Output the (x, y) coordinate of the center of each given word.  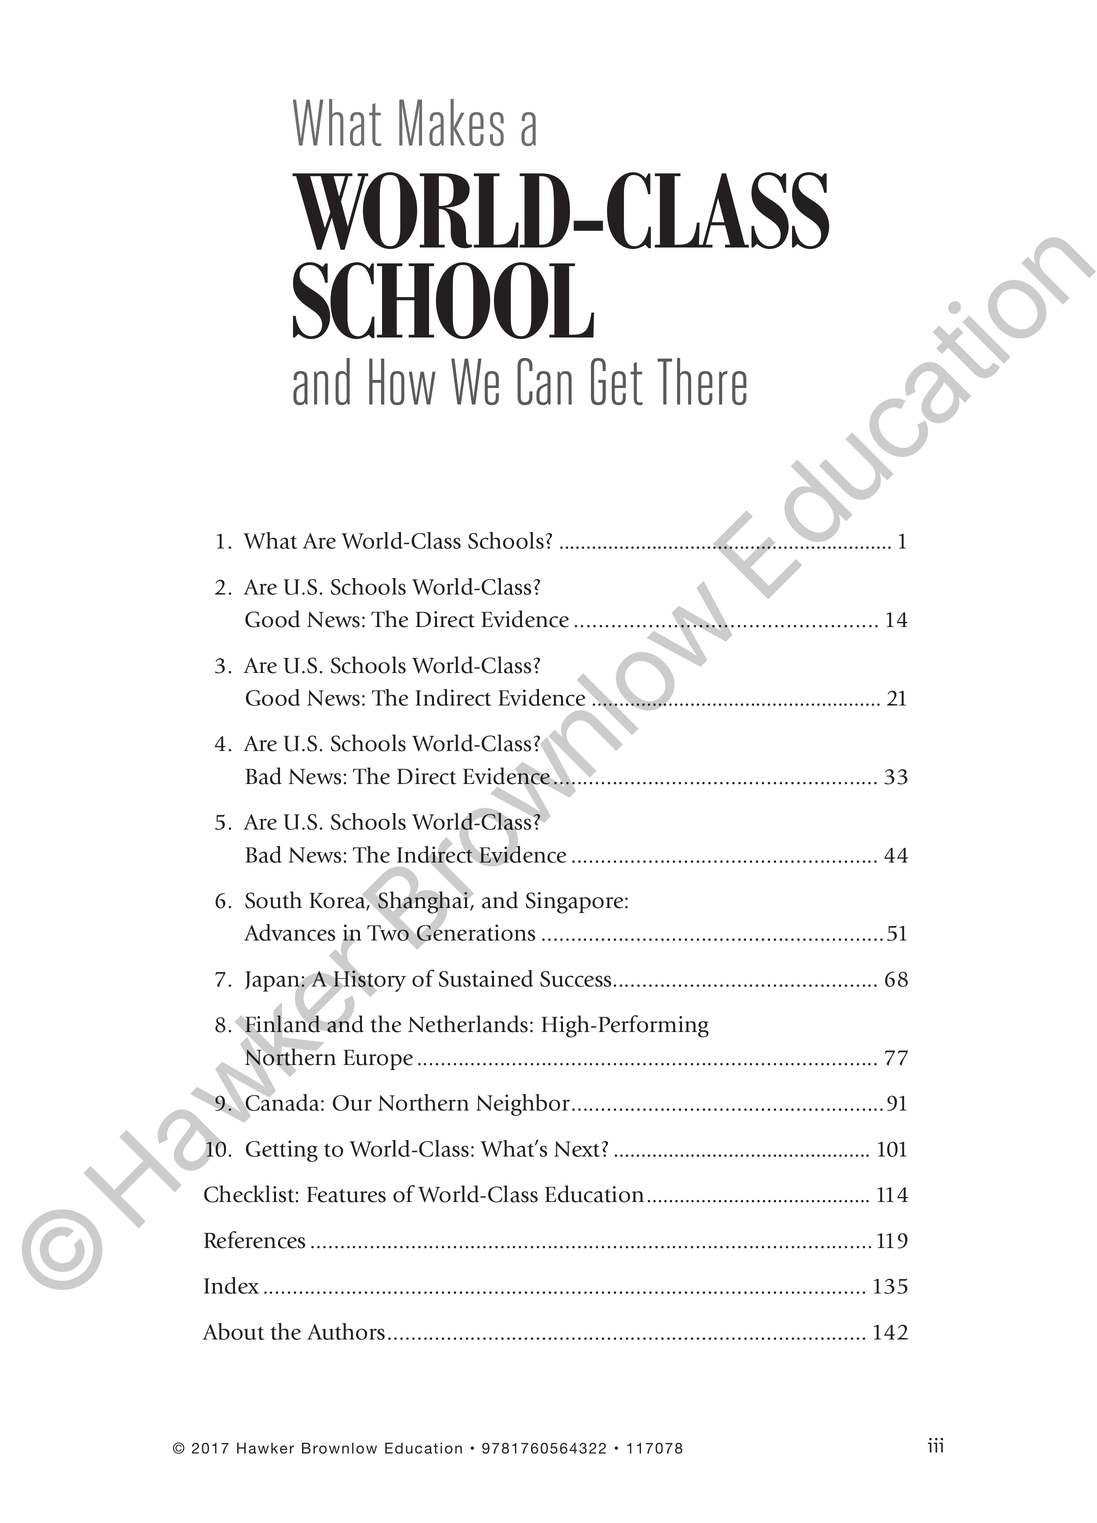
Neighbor (523, 1105)
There (702, 381)
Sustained (486, 978)
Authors (346, 1331)
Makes (451, 122)
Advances (289, 932)
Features (346, 1195)
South (273, 900)
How (402, 381)
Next (578, 1149)
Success (575, 979)
